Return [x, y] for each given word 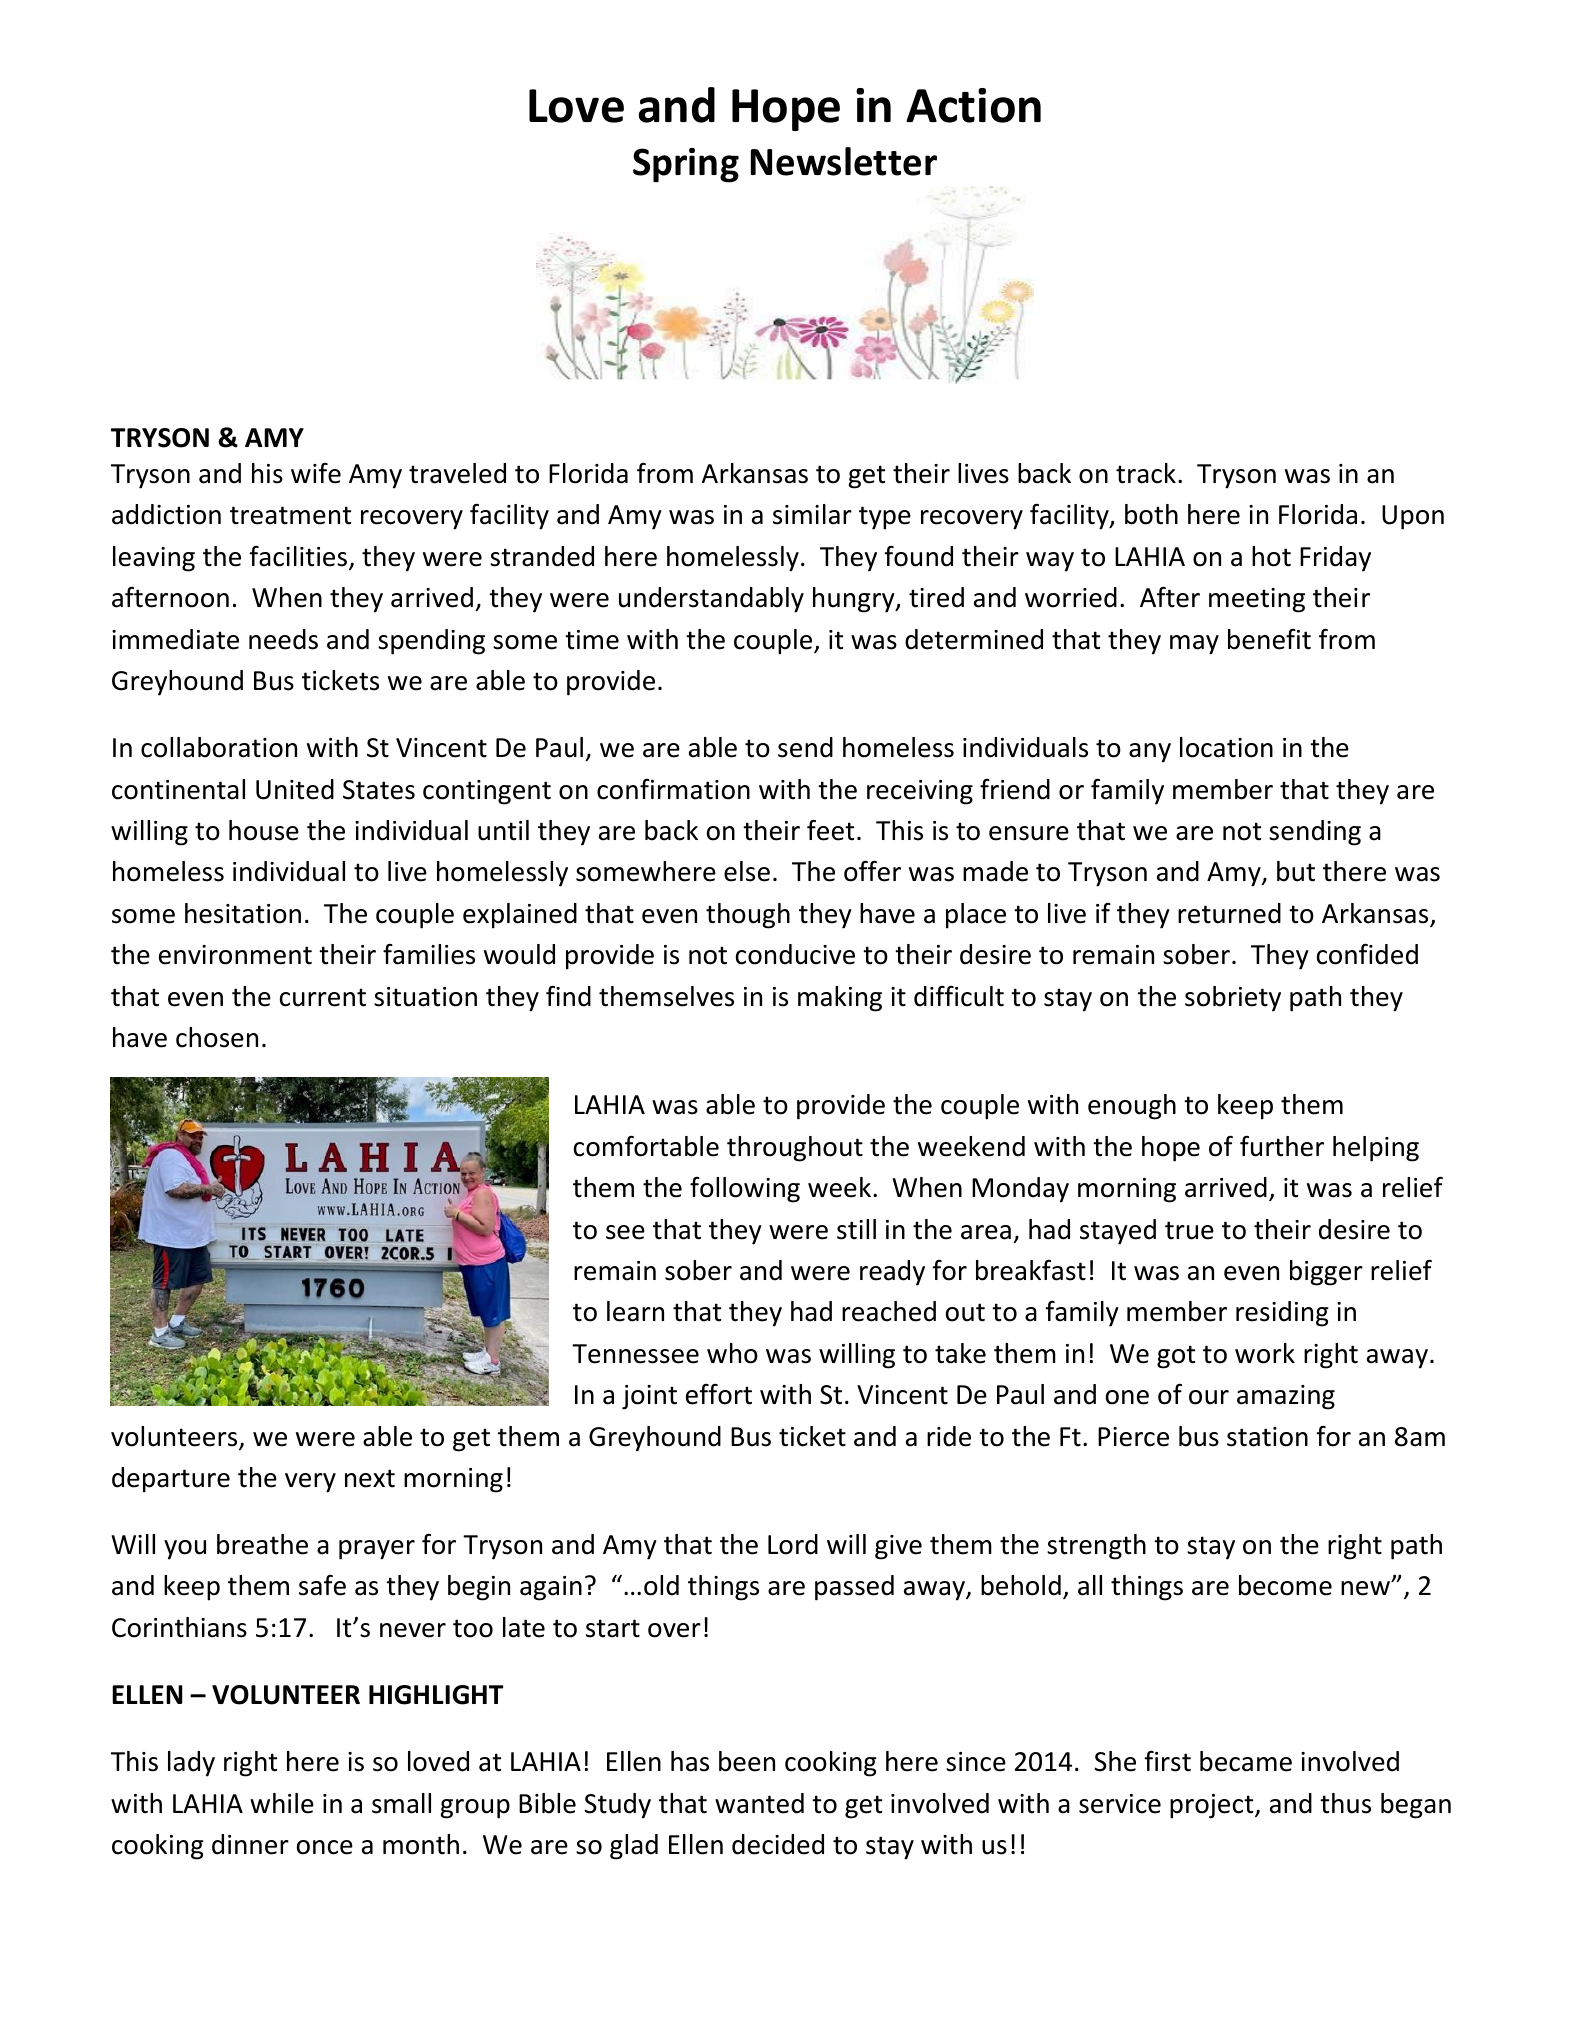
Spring [686, 165]
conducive [795, 954]
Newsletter [844, 161]
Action [973, 105]
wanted [759, 1803]
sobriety [1233, 999]
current [323, 997]
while [282, 1803]
